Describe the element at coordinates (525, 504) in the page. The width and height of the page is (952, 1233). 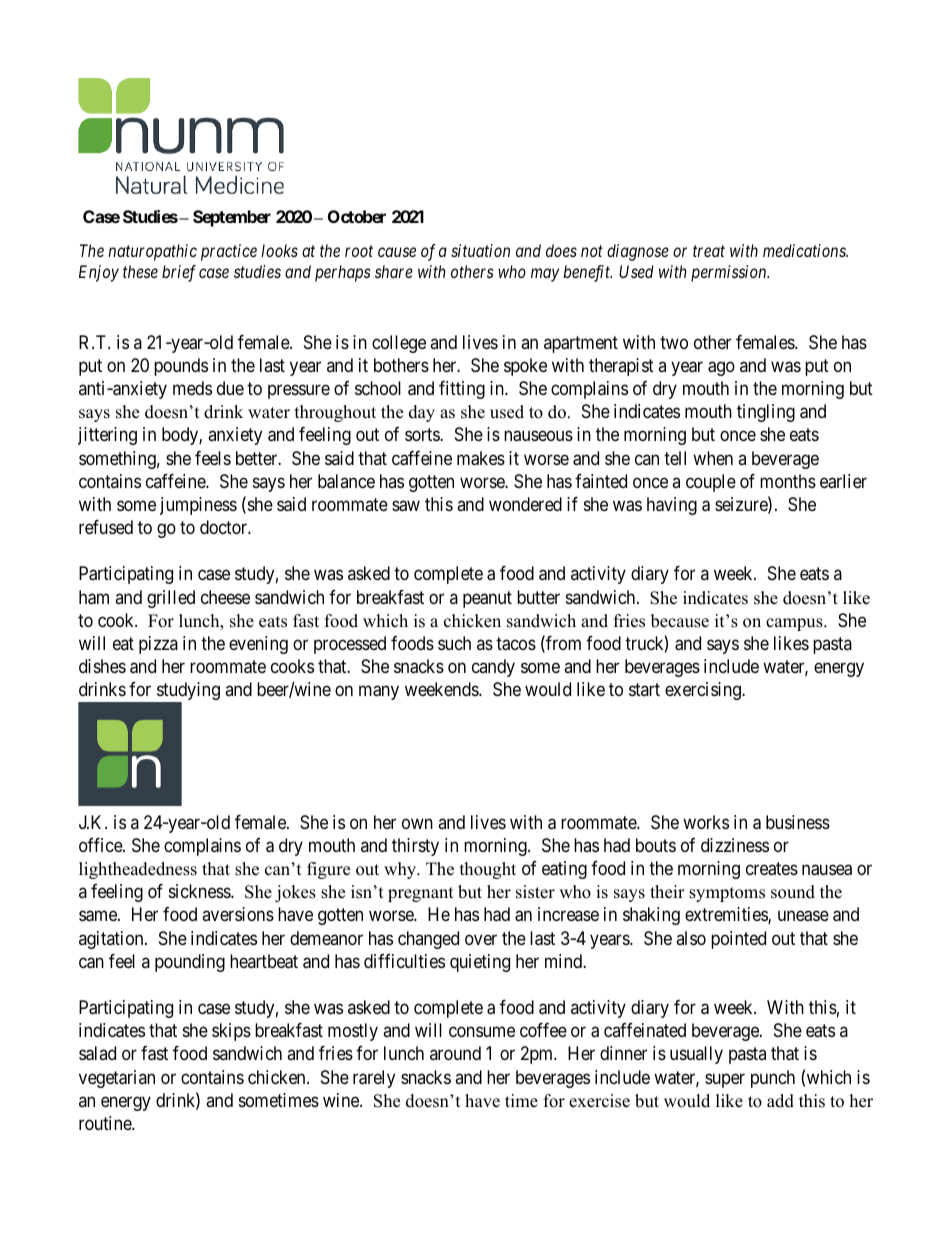
I see `wondered` at that location.
